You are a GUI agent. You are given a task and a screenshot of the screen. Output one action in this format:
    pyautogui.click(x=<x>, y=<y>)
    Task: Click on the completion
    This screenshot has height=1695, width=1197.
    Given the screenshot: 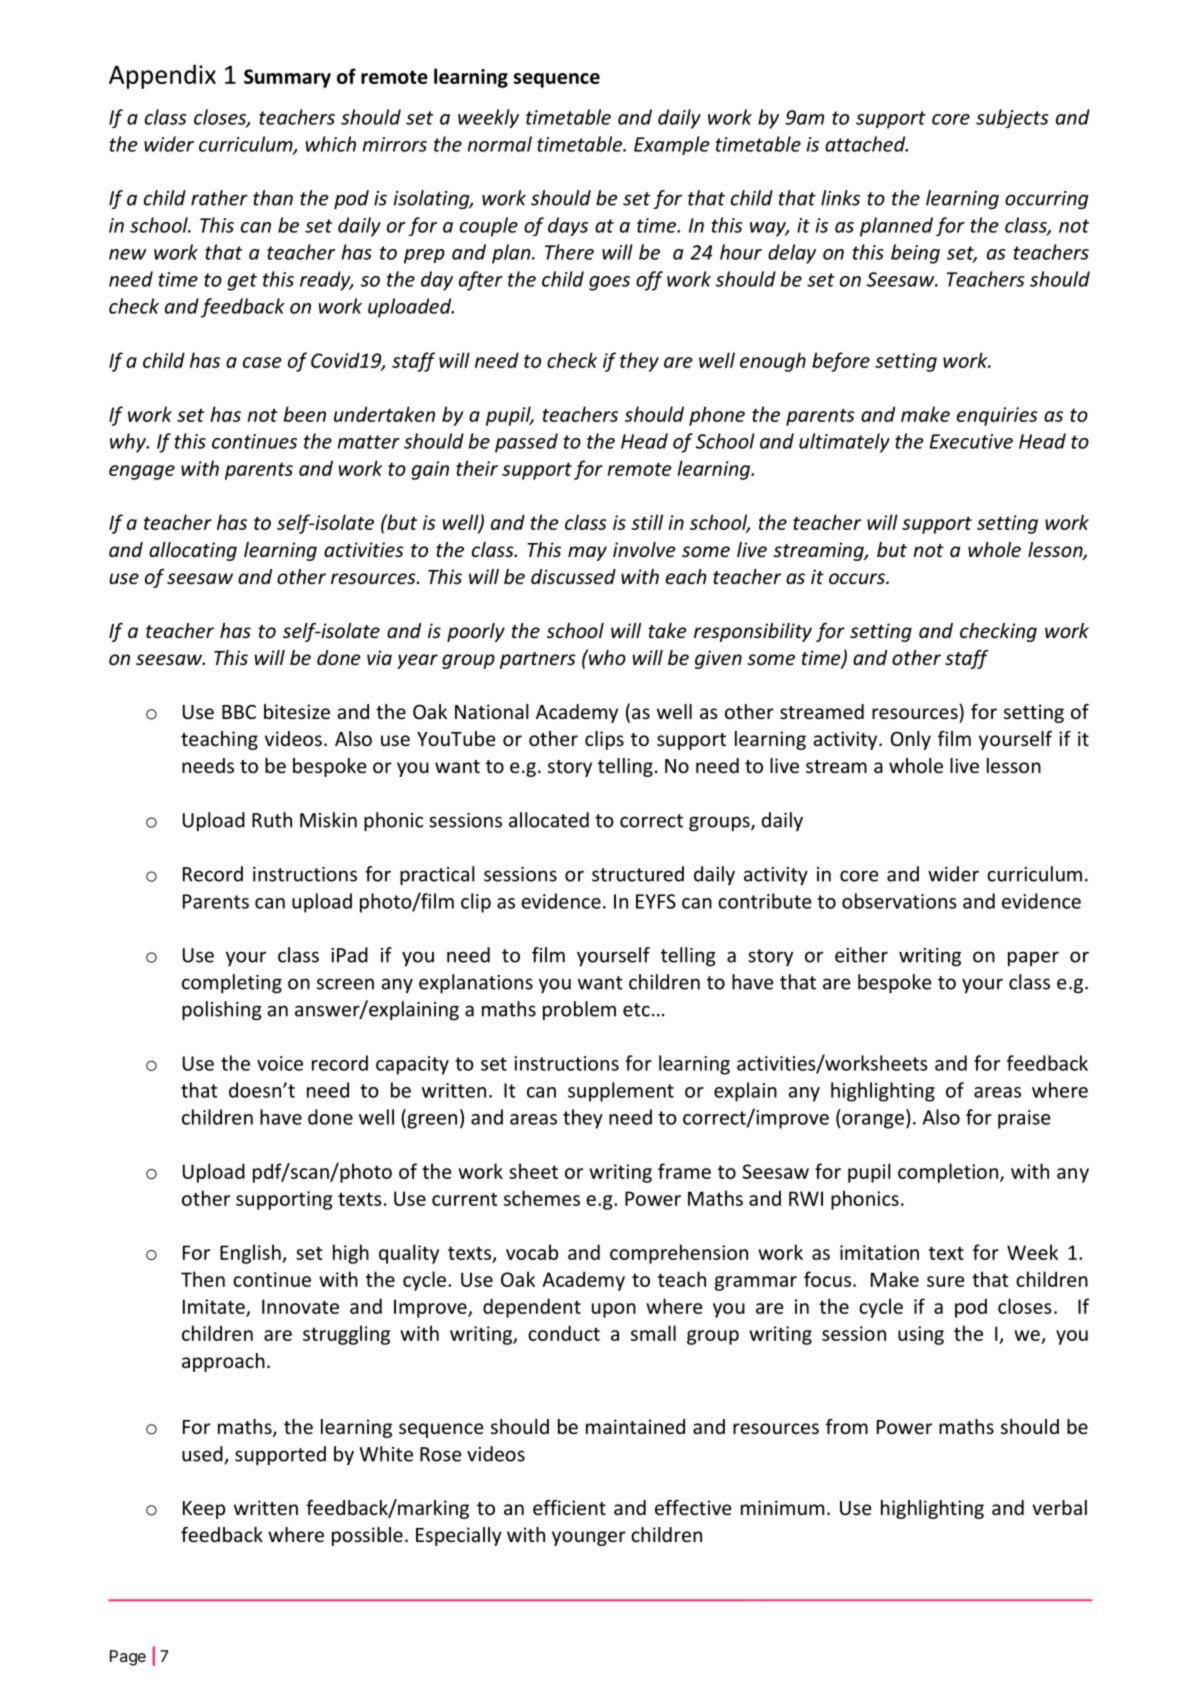 What is the action you would take?
    pyautogui.click(x=948, y=1173)
